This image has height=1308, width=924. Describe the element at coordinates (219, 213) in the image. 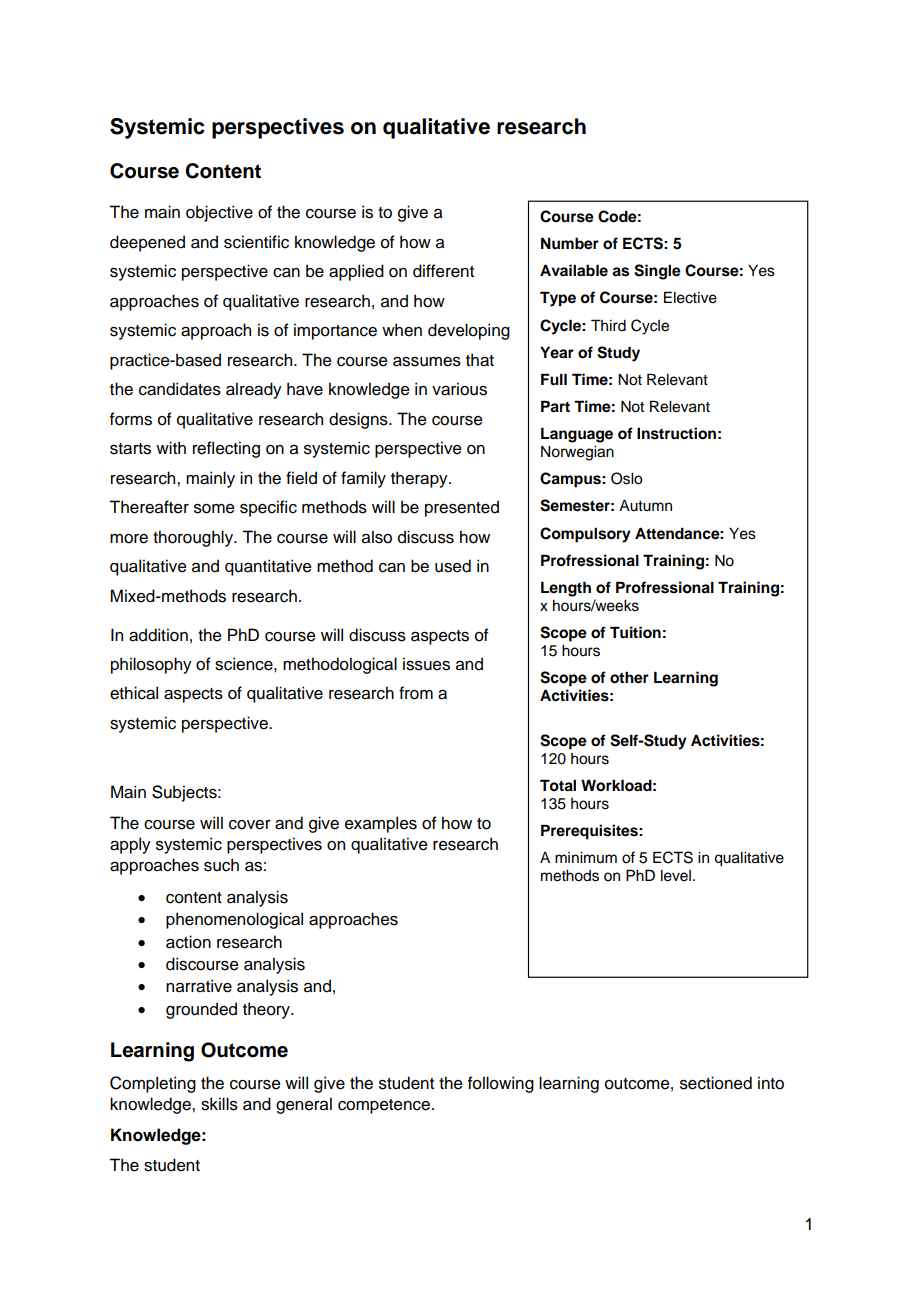

I see `objective` at that location.
